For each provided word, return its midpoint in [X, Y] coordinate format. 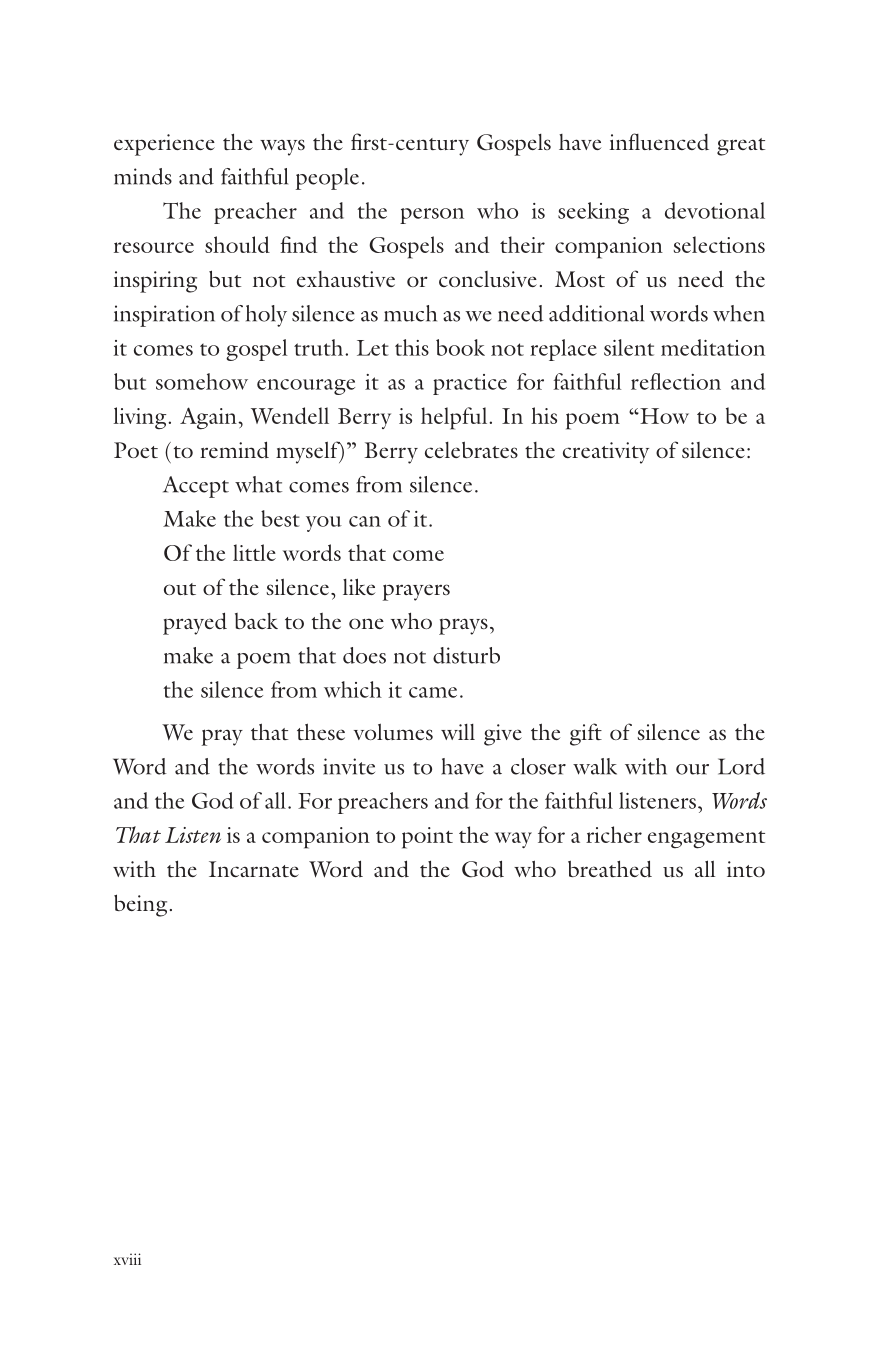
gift [586, 734]
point [427, 838]
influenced [659, 141]
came [433, 692]
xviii [127, 1259]
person [432, 216]
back [256, 621]
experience [164, 145]
